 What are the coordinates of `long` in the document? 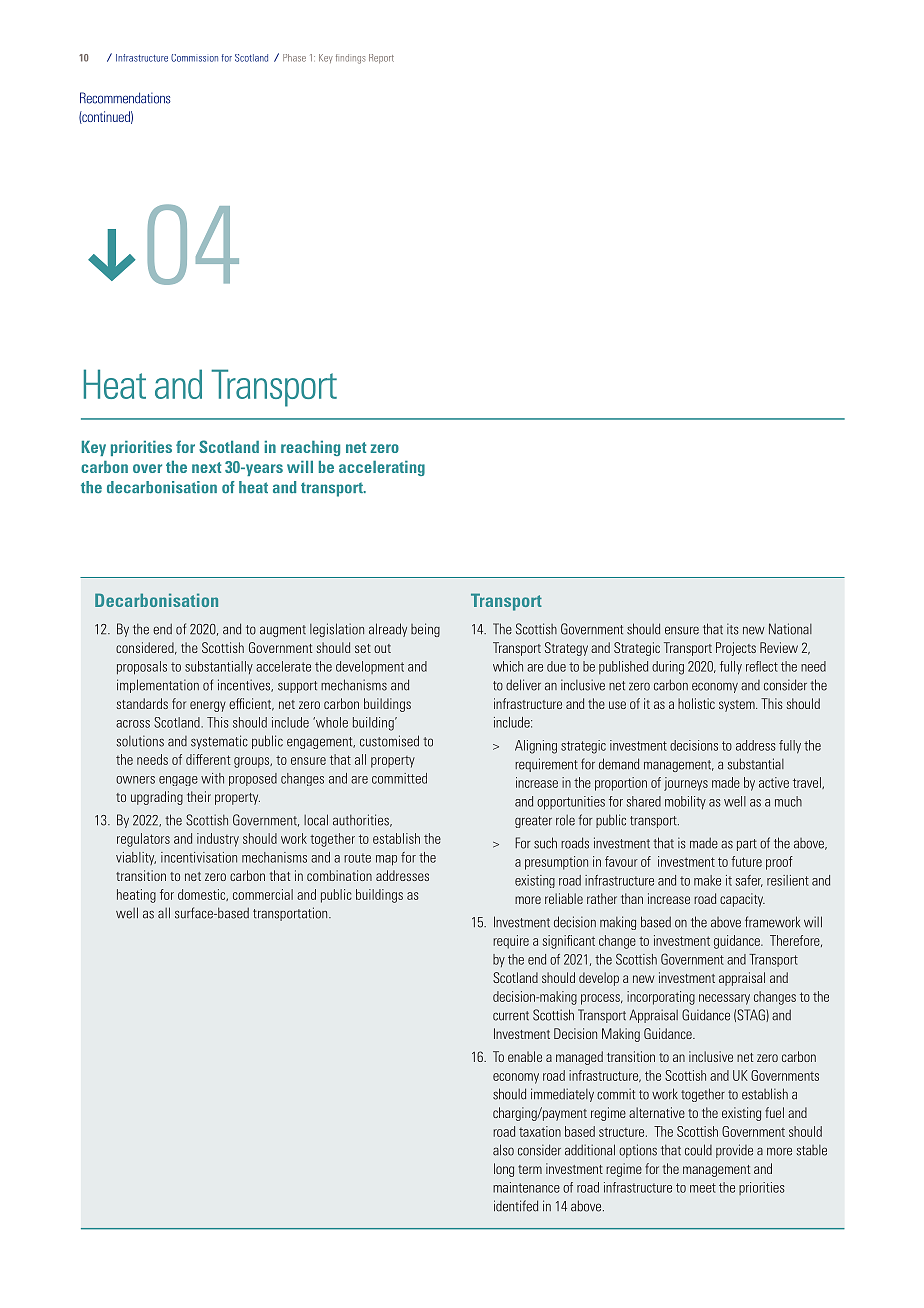 It's located at (504, 1170).
